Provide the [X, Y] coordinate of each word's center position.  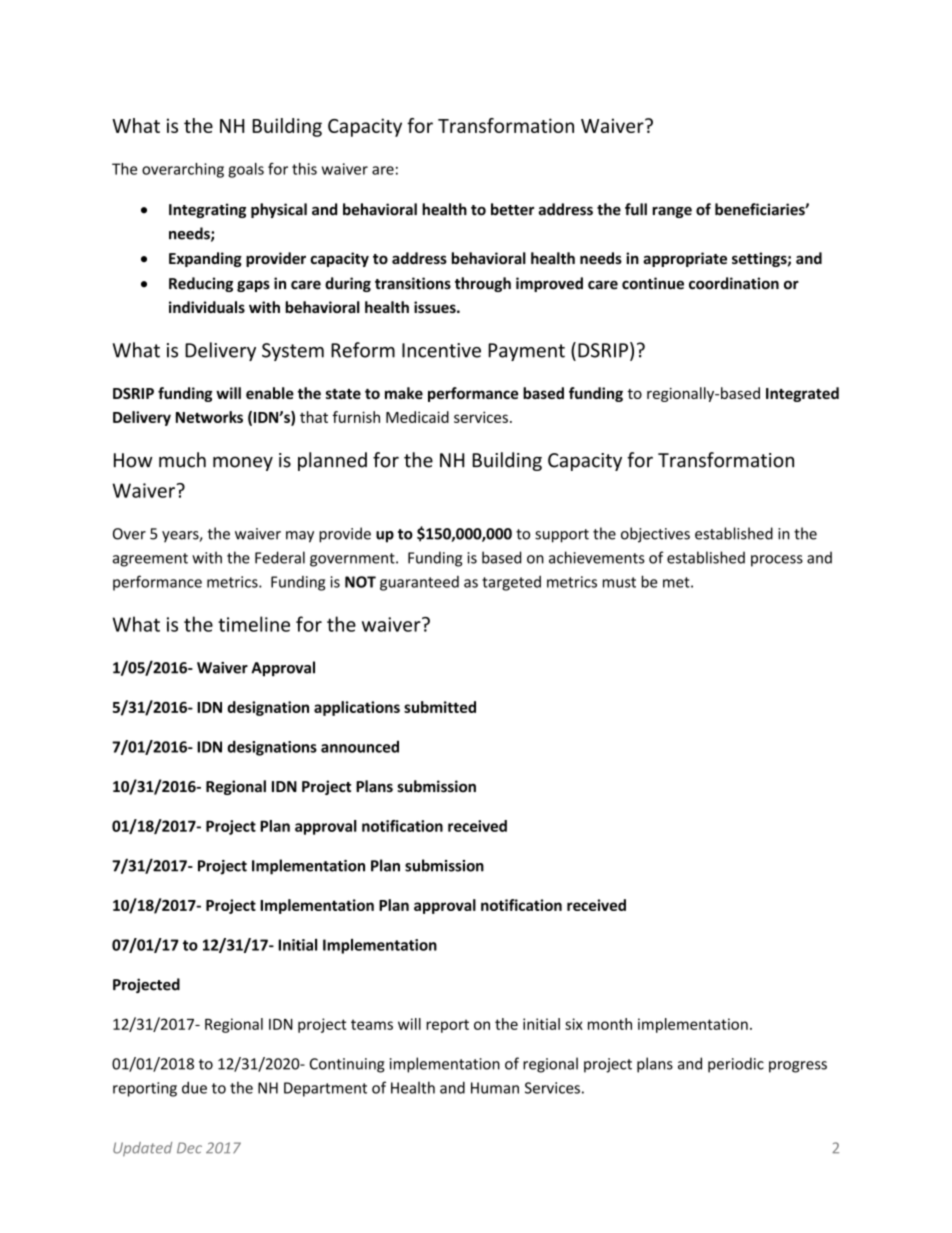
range [672, 212]
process [777, 561]
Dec [189, 1148]
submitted [440, 707]
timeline [254, 624]
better [512, 209]
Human [495, 1088]
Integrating [207, 210]
